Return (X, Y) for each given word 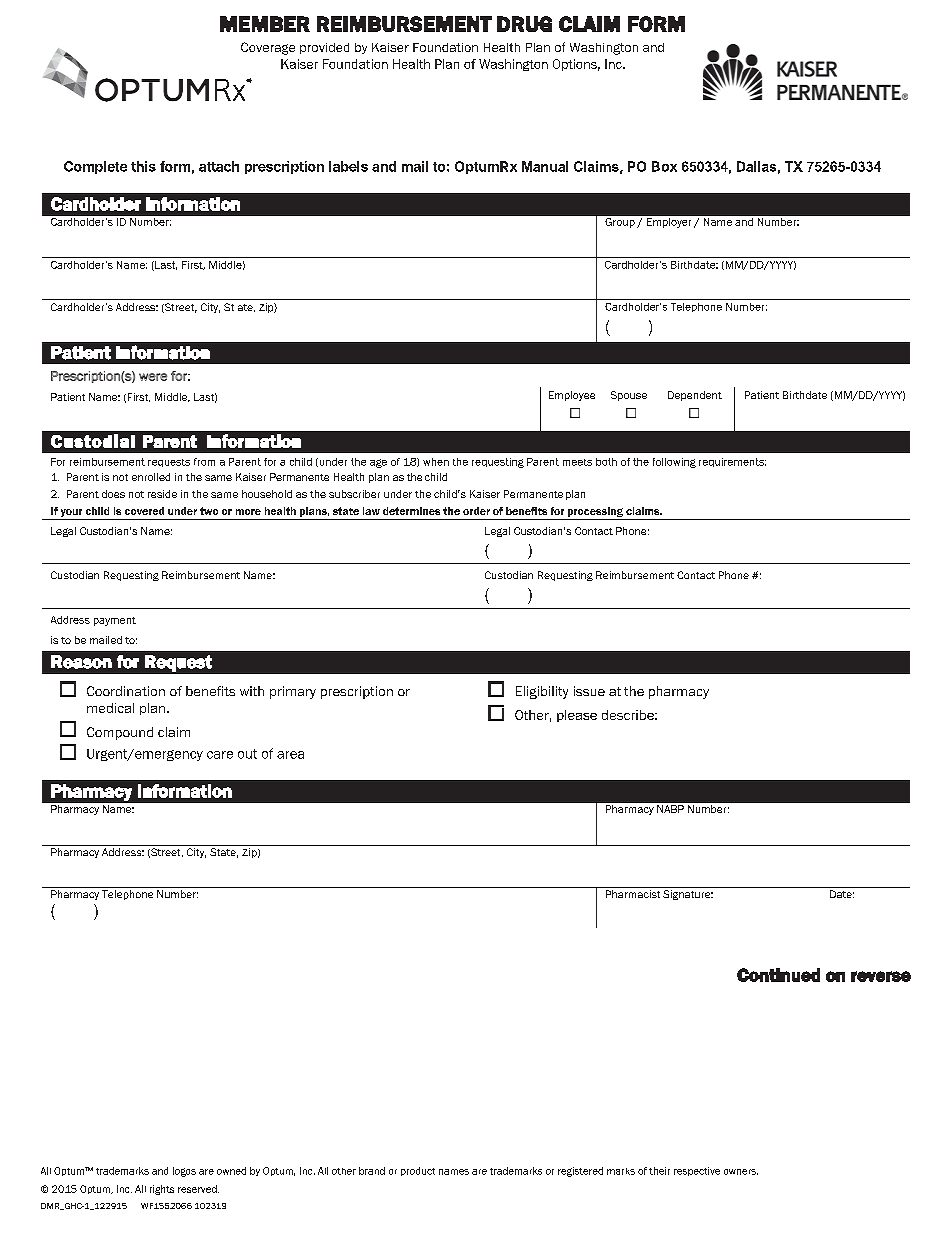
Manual (545, 166)
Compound (120, 733)
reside (162, 494)
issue (589, 691)
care (220, 755)
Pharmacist (633, 894)
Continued (778, 975)
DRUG (524, 24)
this (143, 166)
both (606, 462)
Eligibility (542, 692)
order (476, 511)
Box (664, 166)
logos (184, 1172)
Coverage (268, 48)
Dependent (695, 396)
